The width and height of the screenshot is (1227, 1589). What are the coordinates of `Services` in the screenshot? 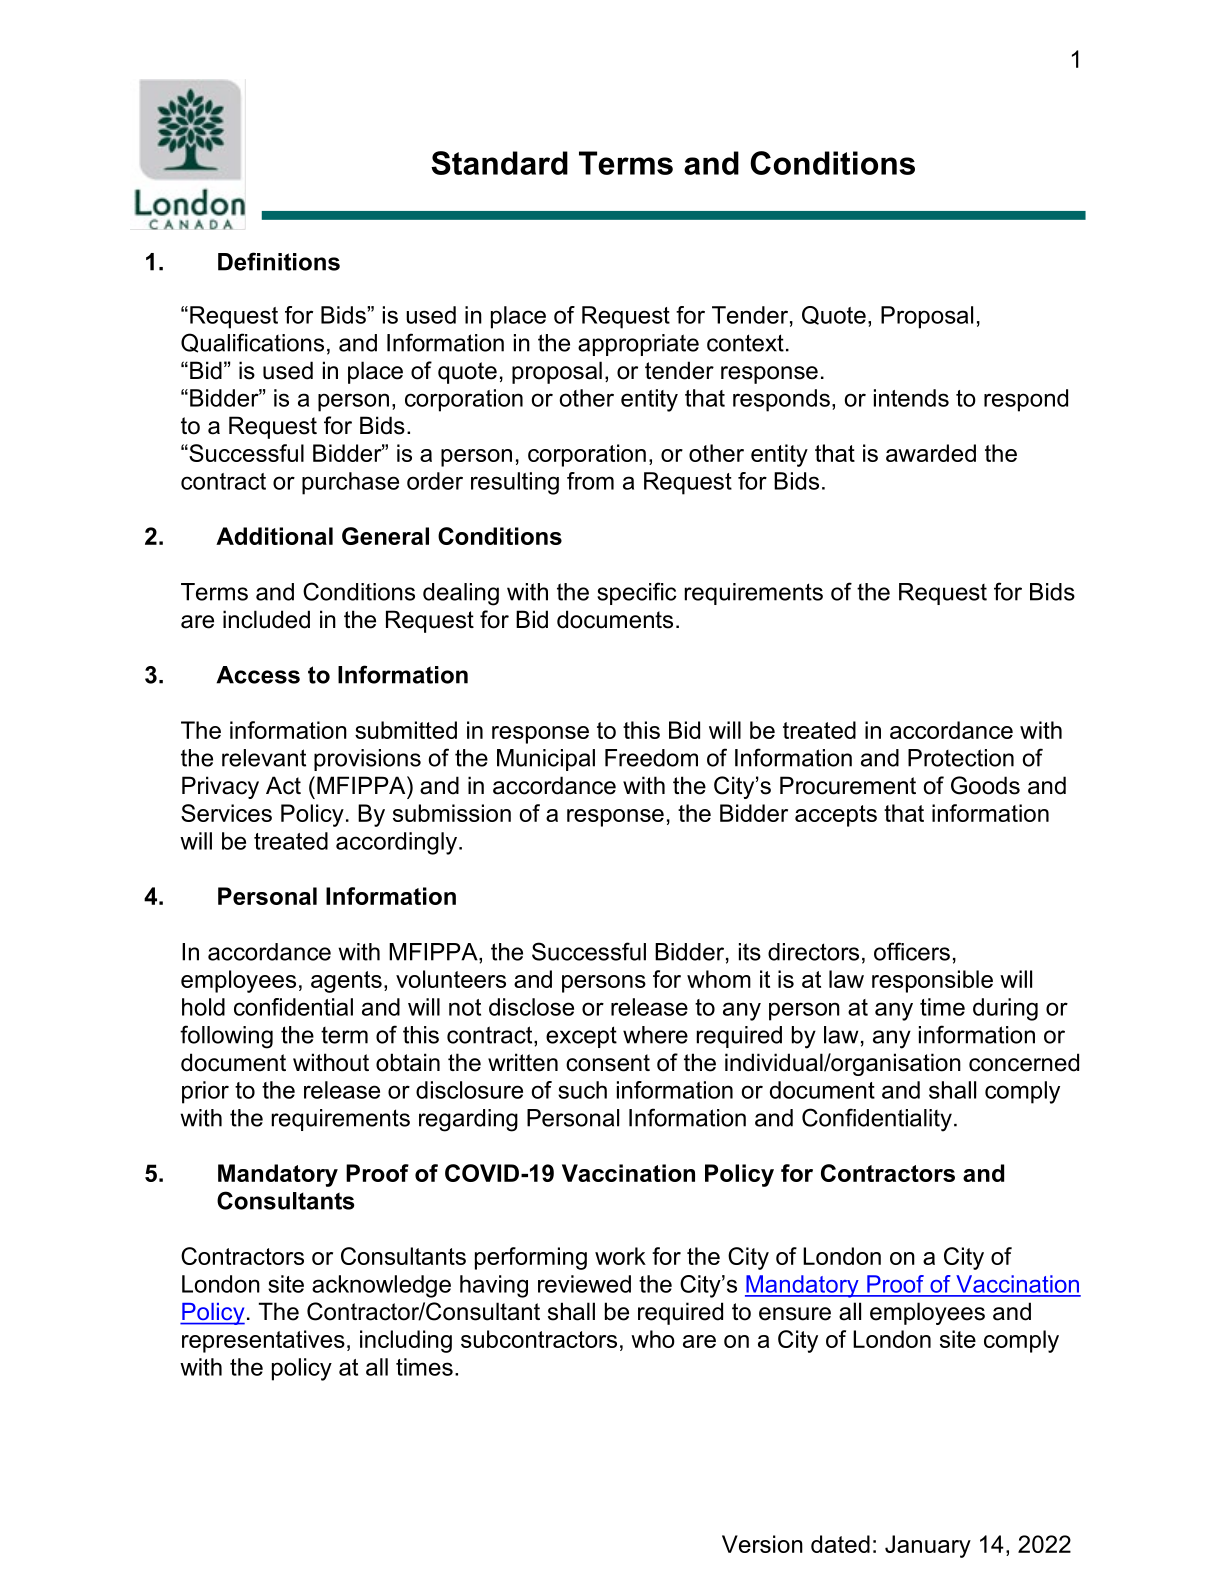 It's located at (226, 813).
